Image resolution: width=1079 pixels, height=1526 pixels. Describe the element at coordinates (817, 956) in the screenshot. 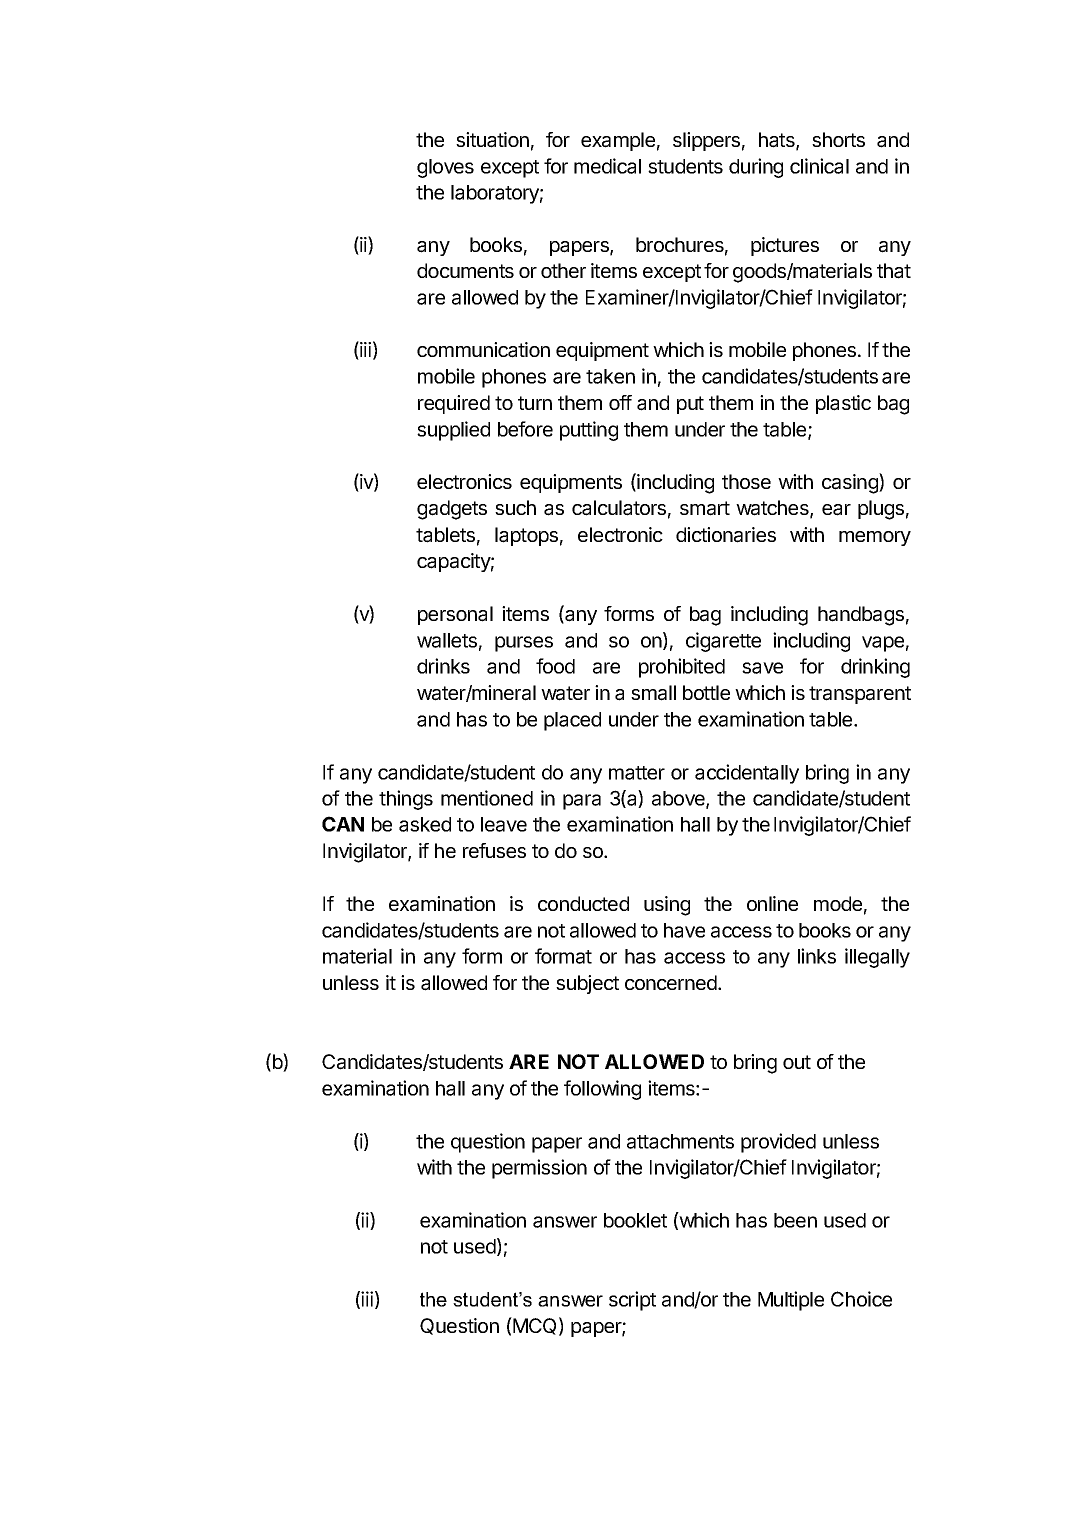

I see `links` at that location.
